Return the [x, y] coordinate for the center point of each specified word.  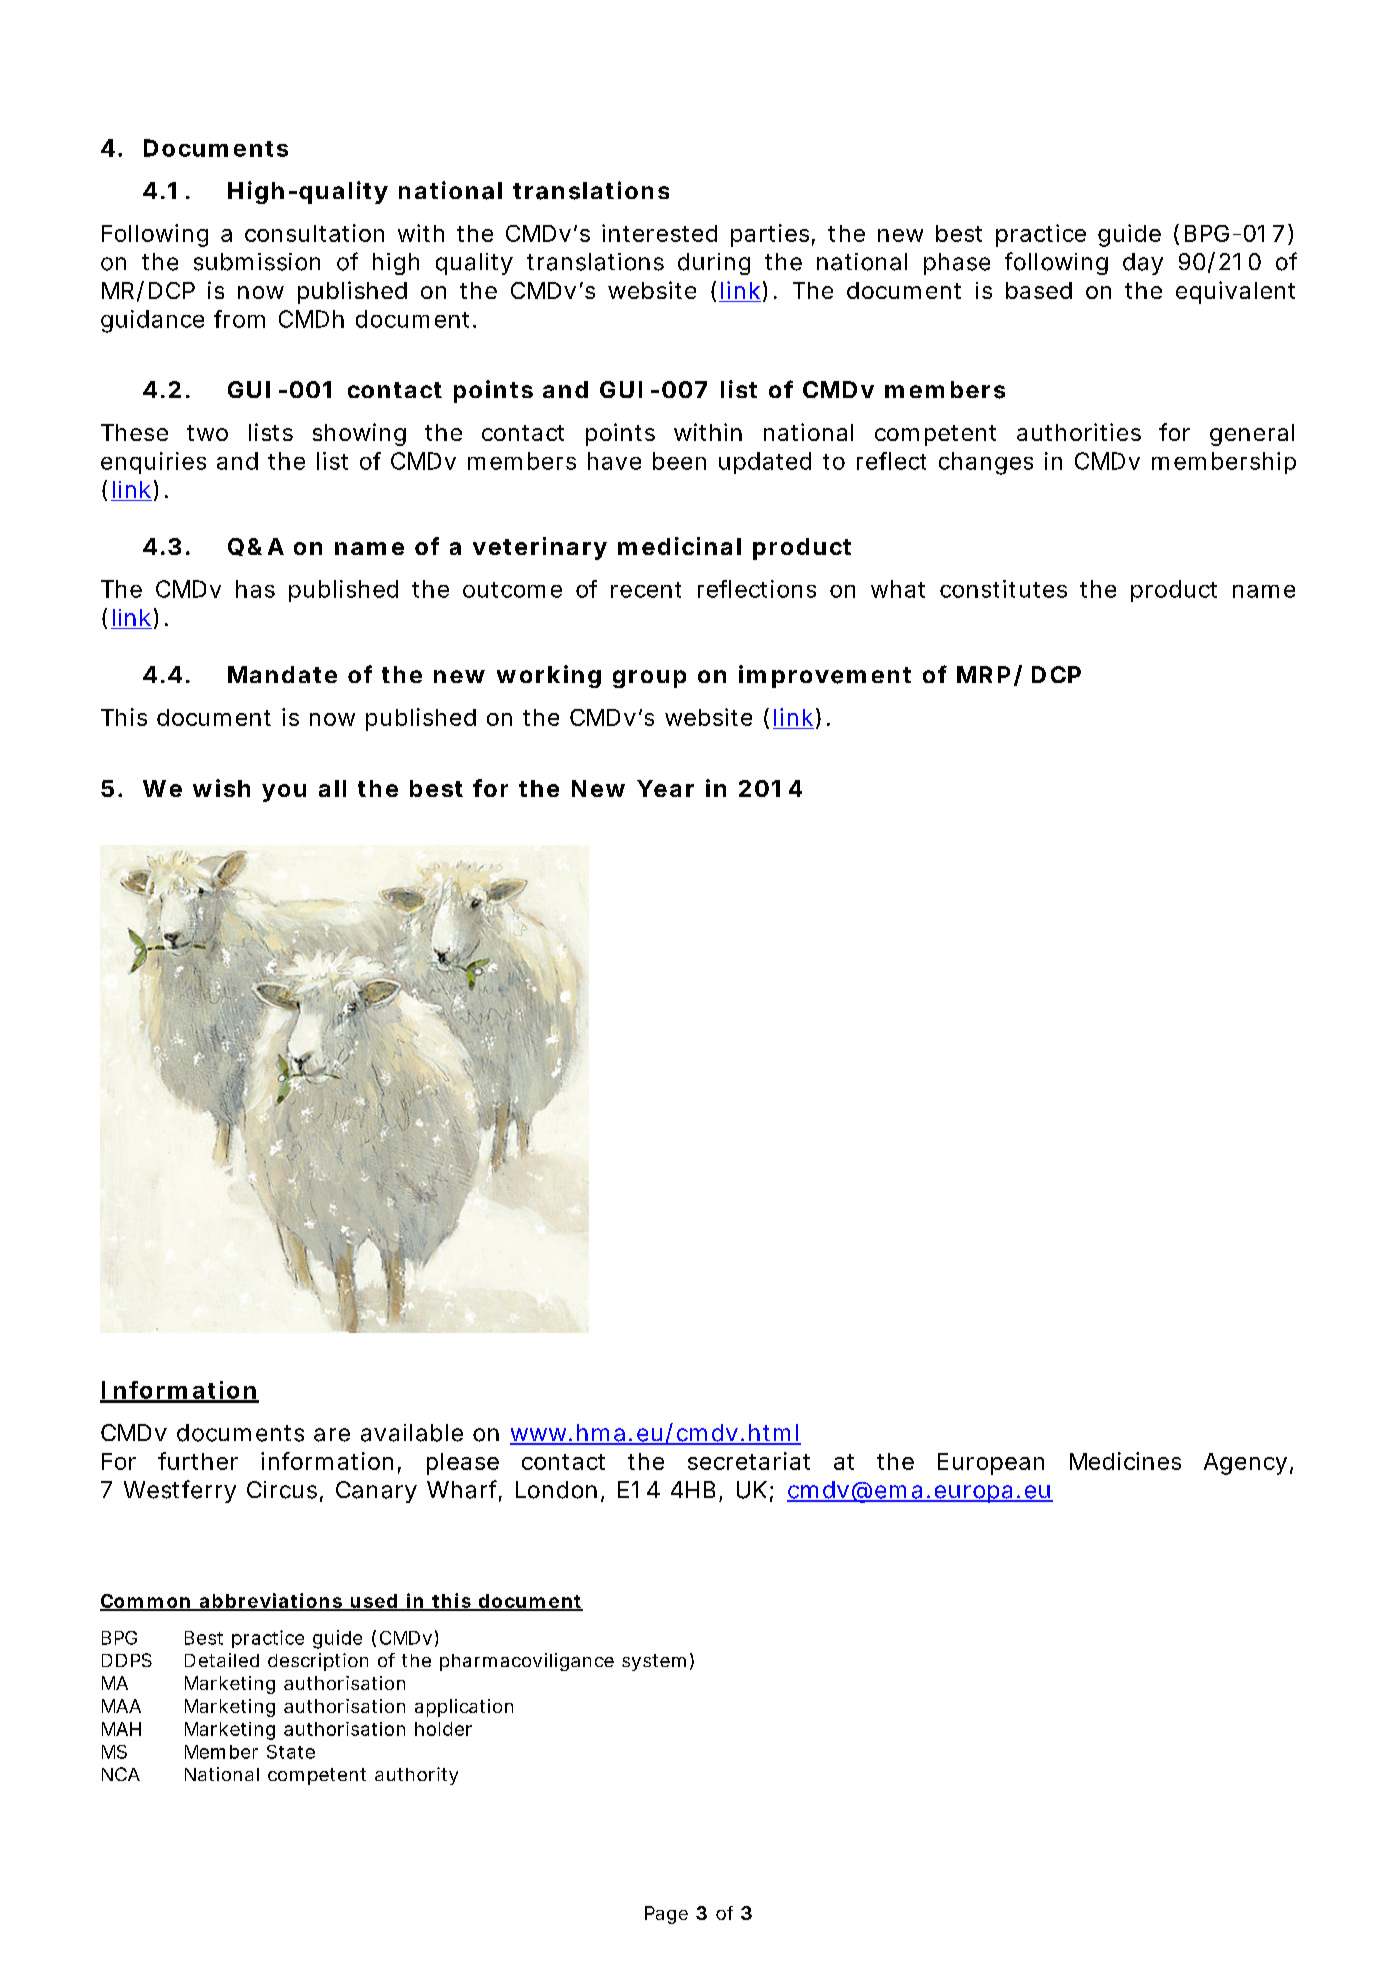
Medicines [1125, 1461]
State [291, 1752]
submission [257, 262]
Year [665, 788]
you [284, 793]
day [1143, 264]
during [714, 264]
